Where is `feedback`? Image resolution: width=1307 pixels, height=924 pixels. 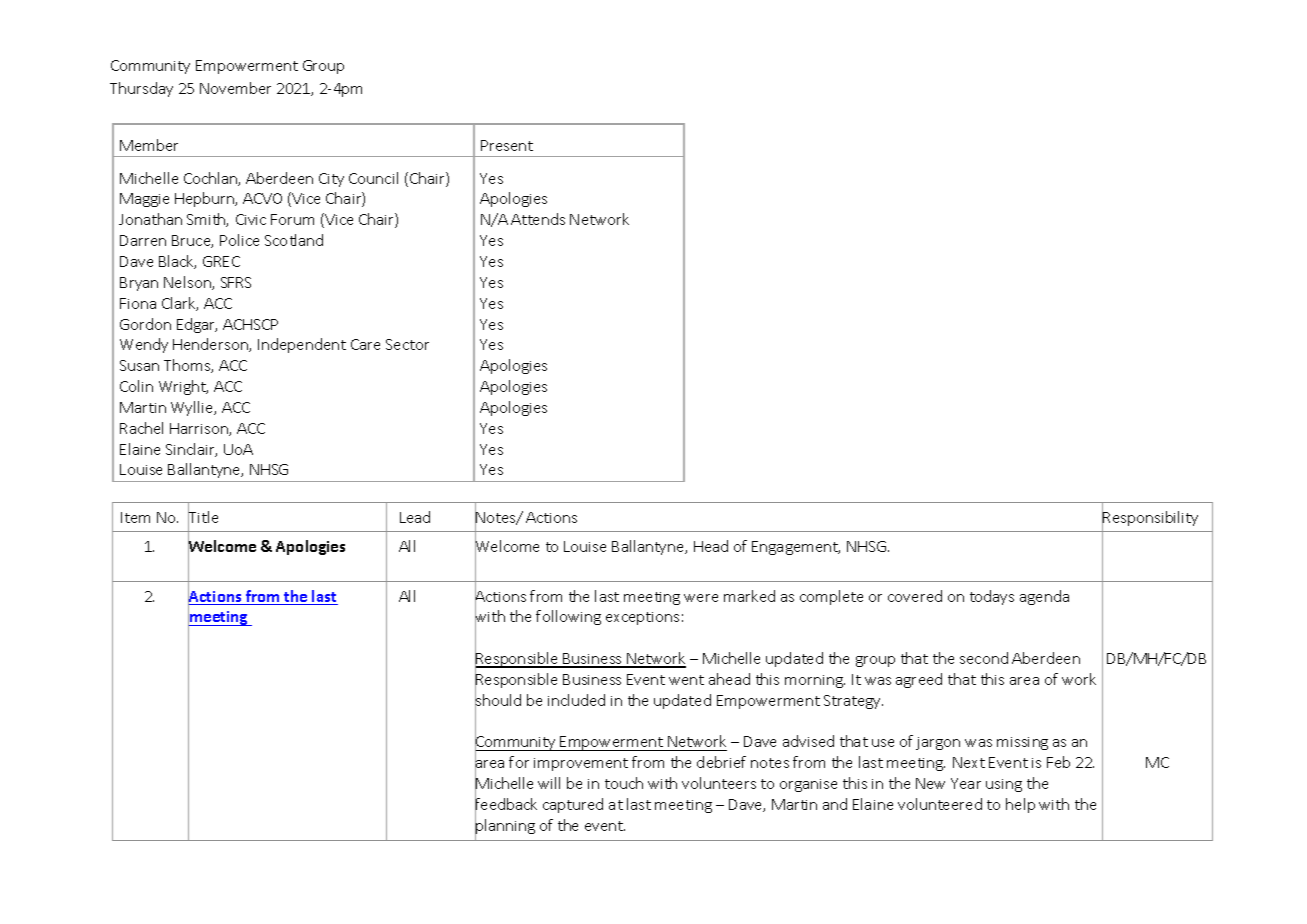
feedback is located at coordinates (506, 804).
